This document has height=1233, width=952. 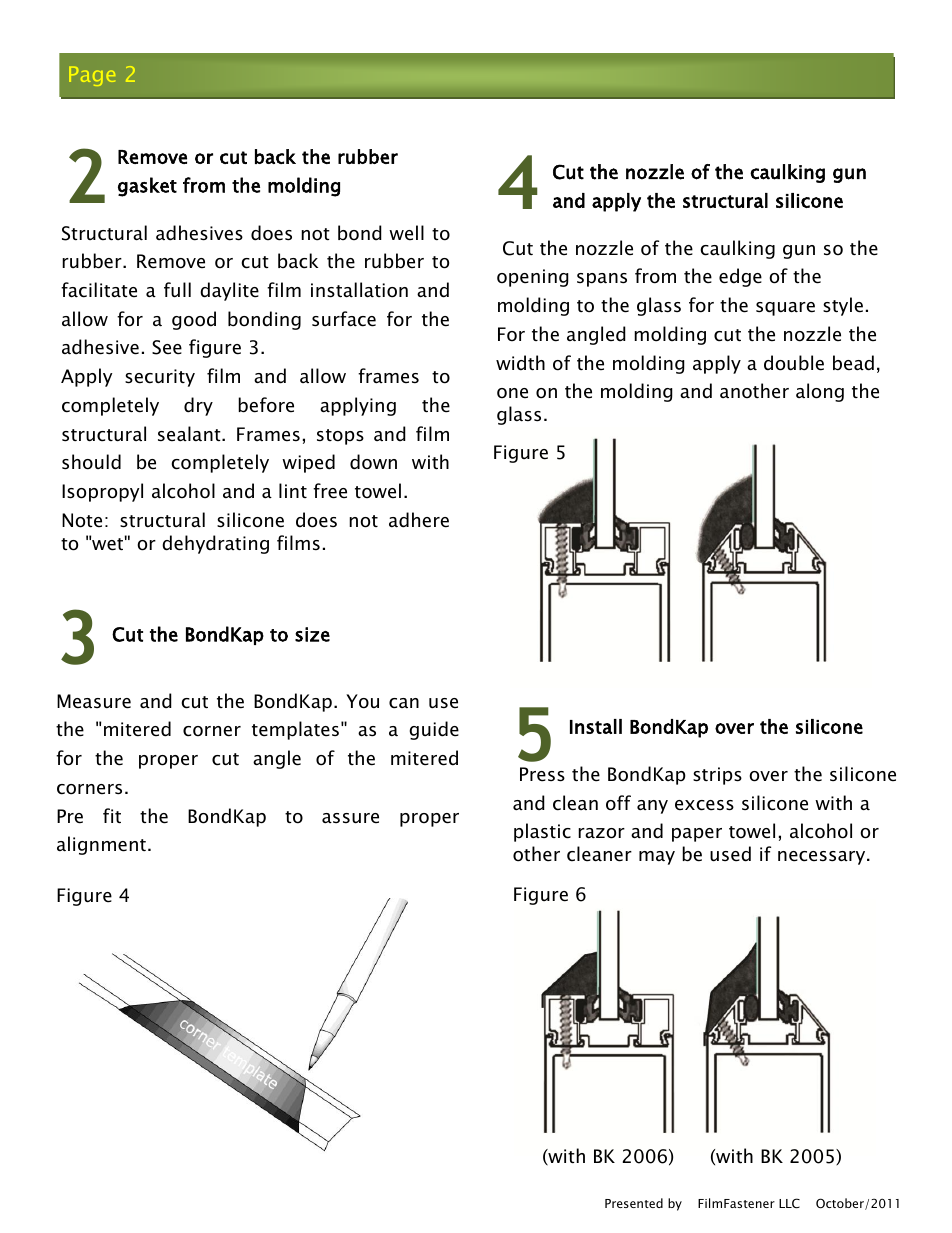 I want to click on can, so click(x=404, y=703).
